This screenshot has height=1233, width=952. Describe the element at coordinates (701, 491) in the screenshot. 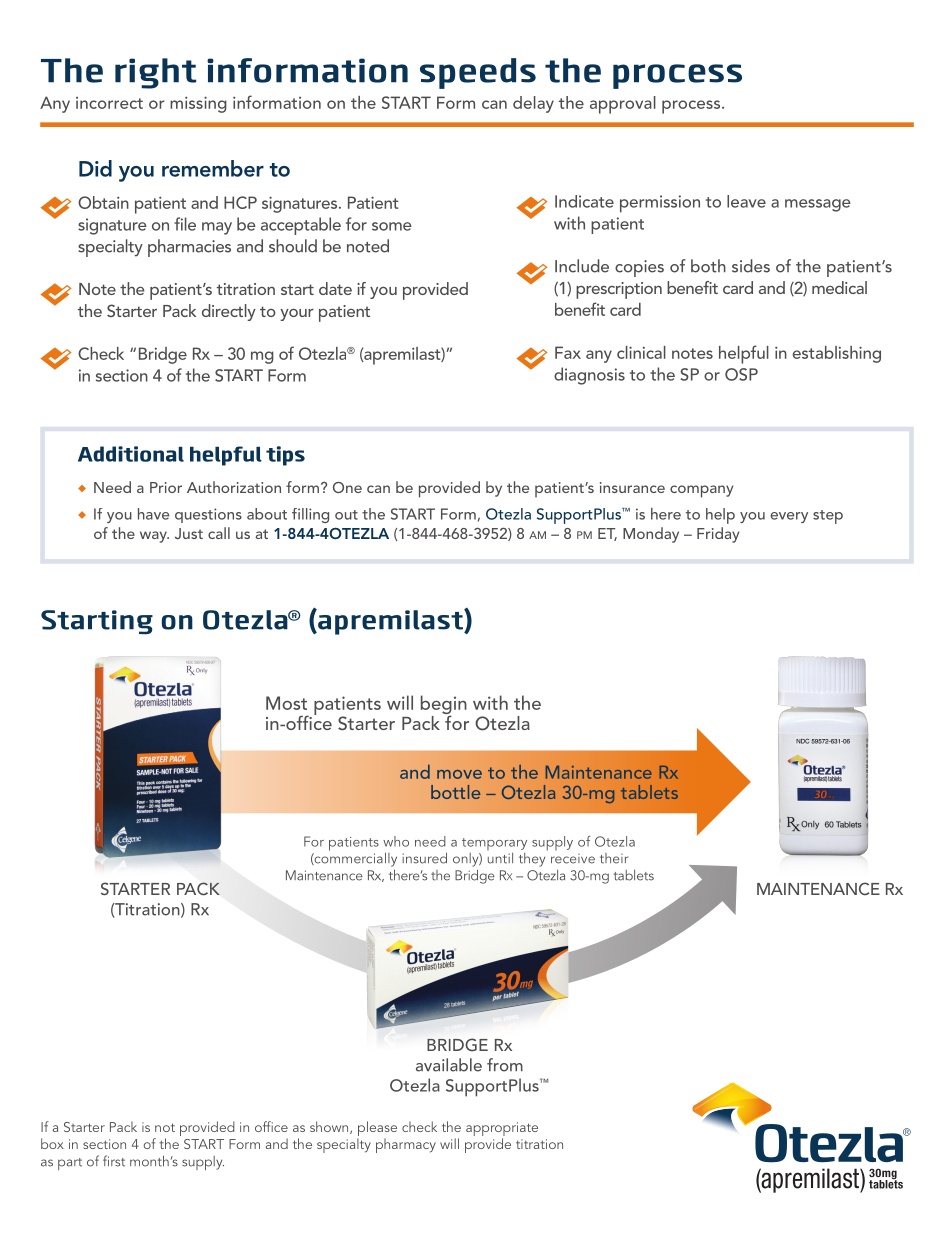

I see `company` at that location.
